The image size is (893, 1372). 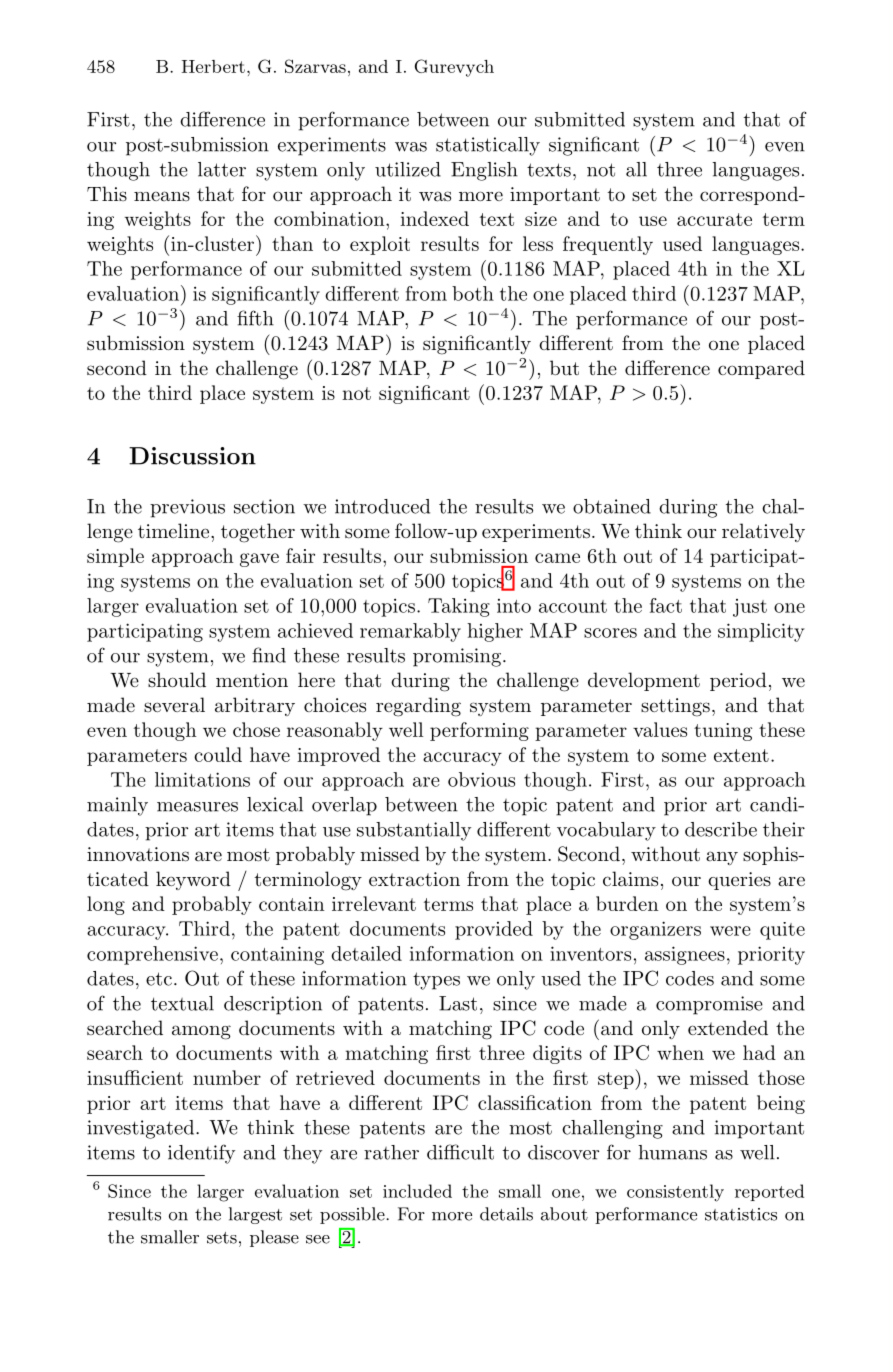 I want to click on sets, so click(x=222, y=1238).
